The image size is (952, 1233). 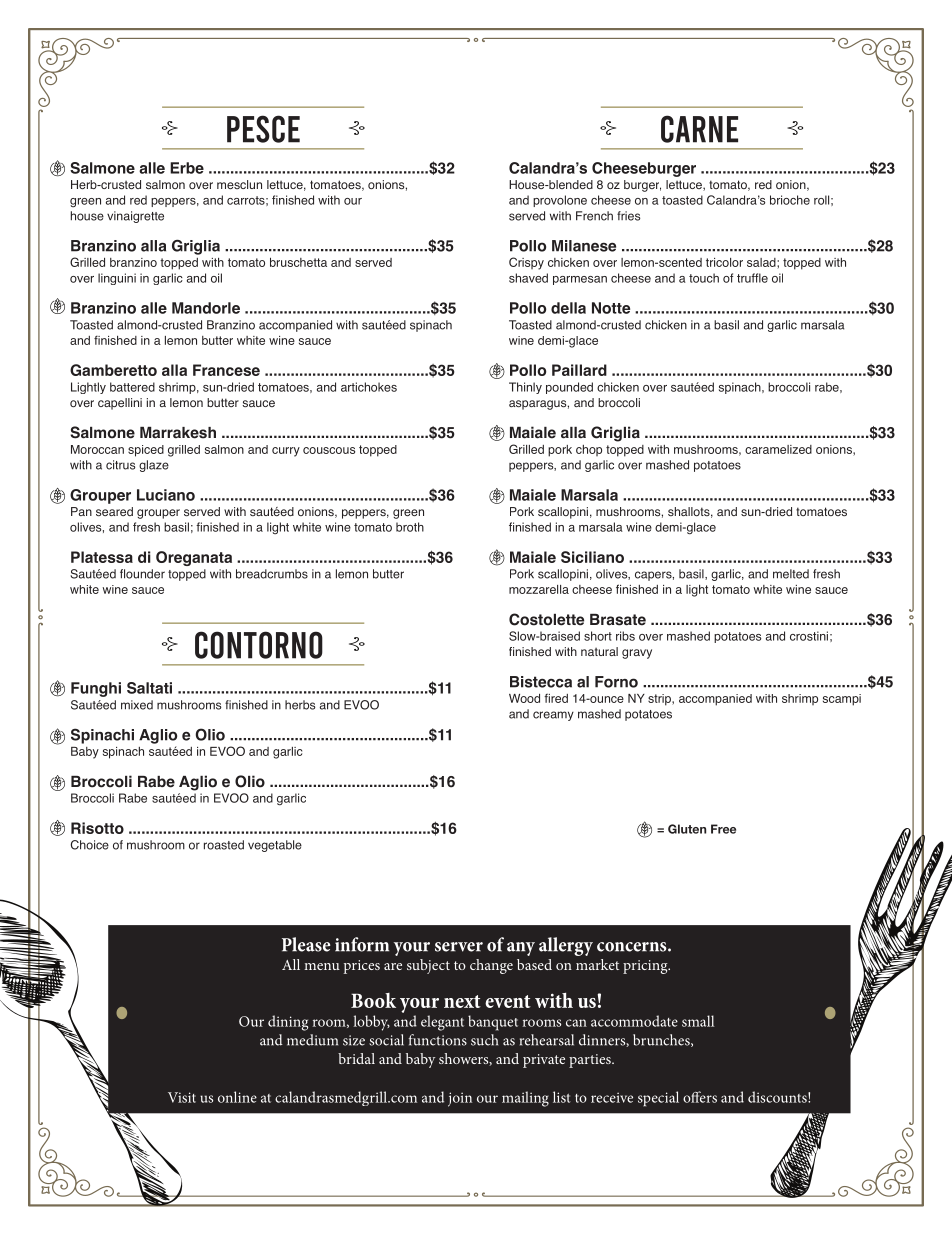 I want to click on mozzarella, so click(x=539, y=589).
